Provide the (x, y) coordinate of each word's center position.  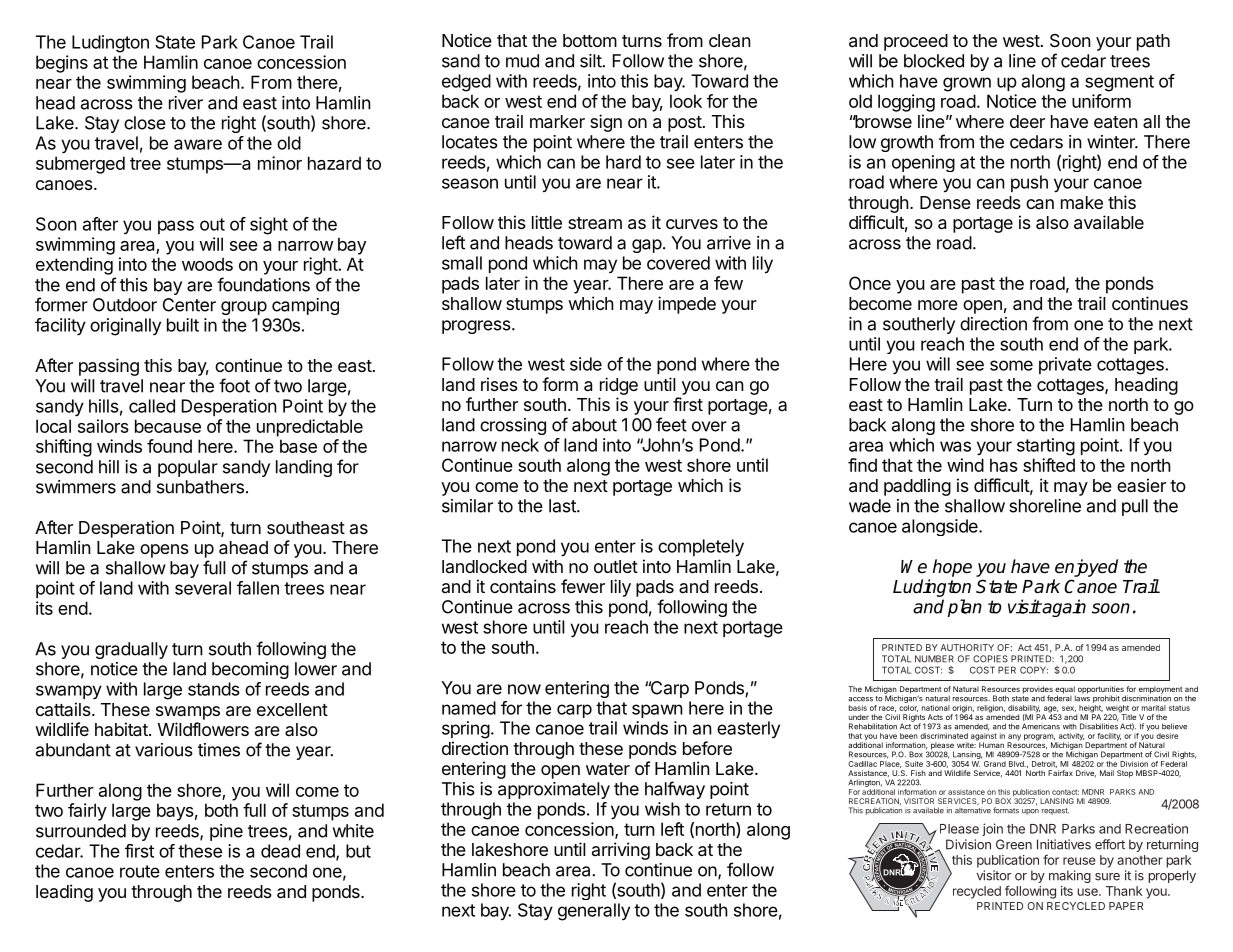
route (140, 871)
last (563, 506)
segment (1119, 83)
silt (591, 61)
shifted (1049, 465)
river (186, 103)
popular (188, 468)
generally (594, 912)
